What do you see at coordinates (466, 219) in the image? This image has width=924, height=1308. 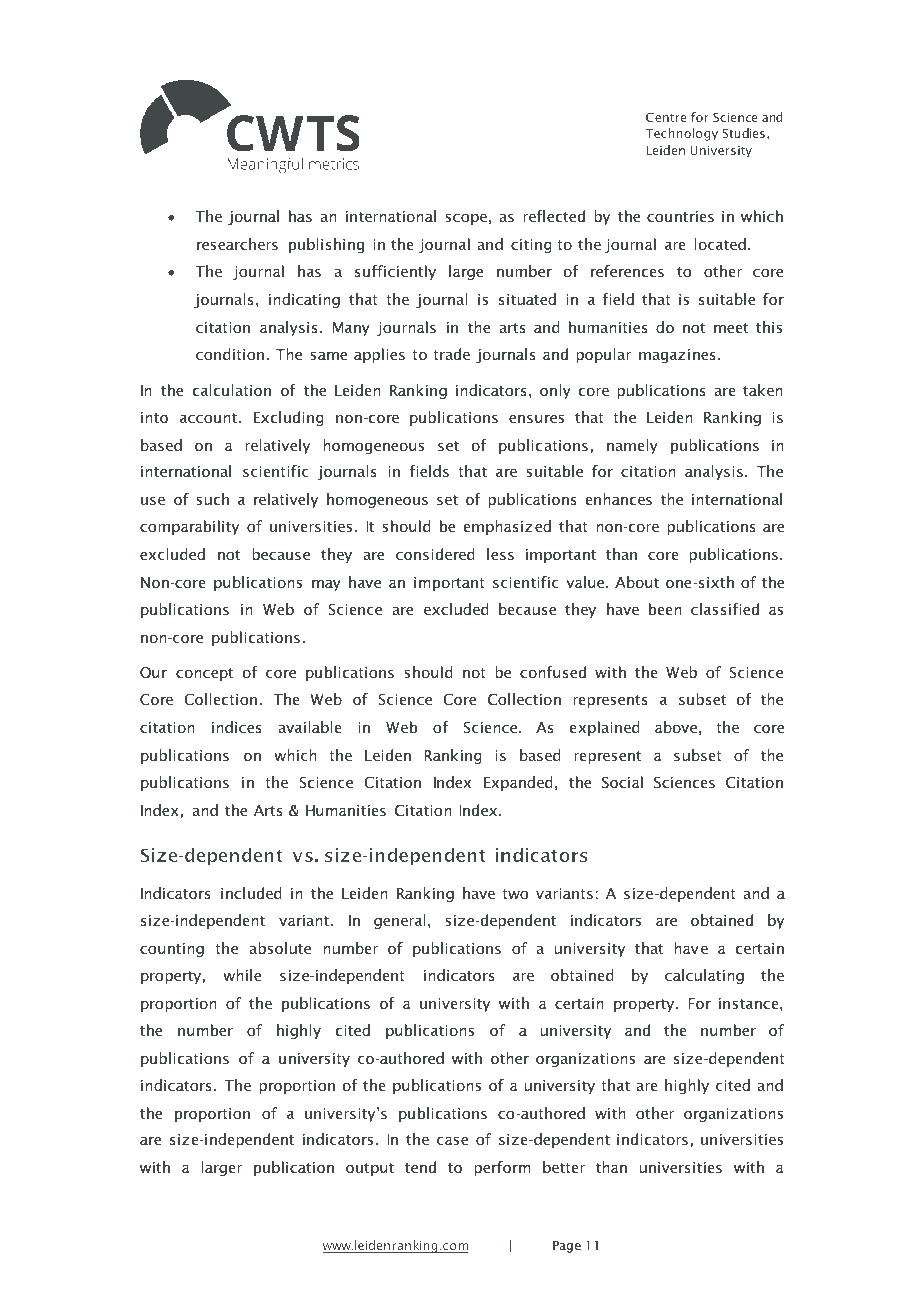 I see `scope` at bounding box center [466, 219].
